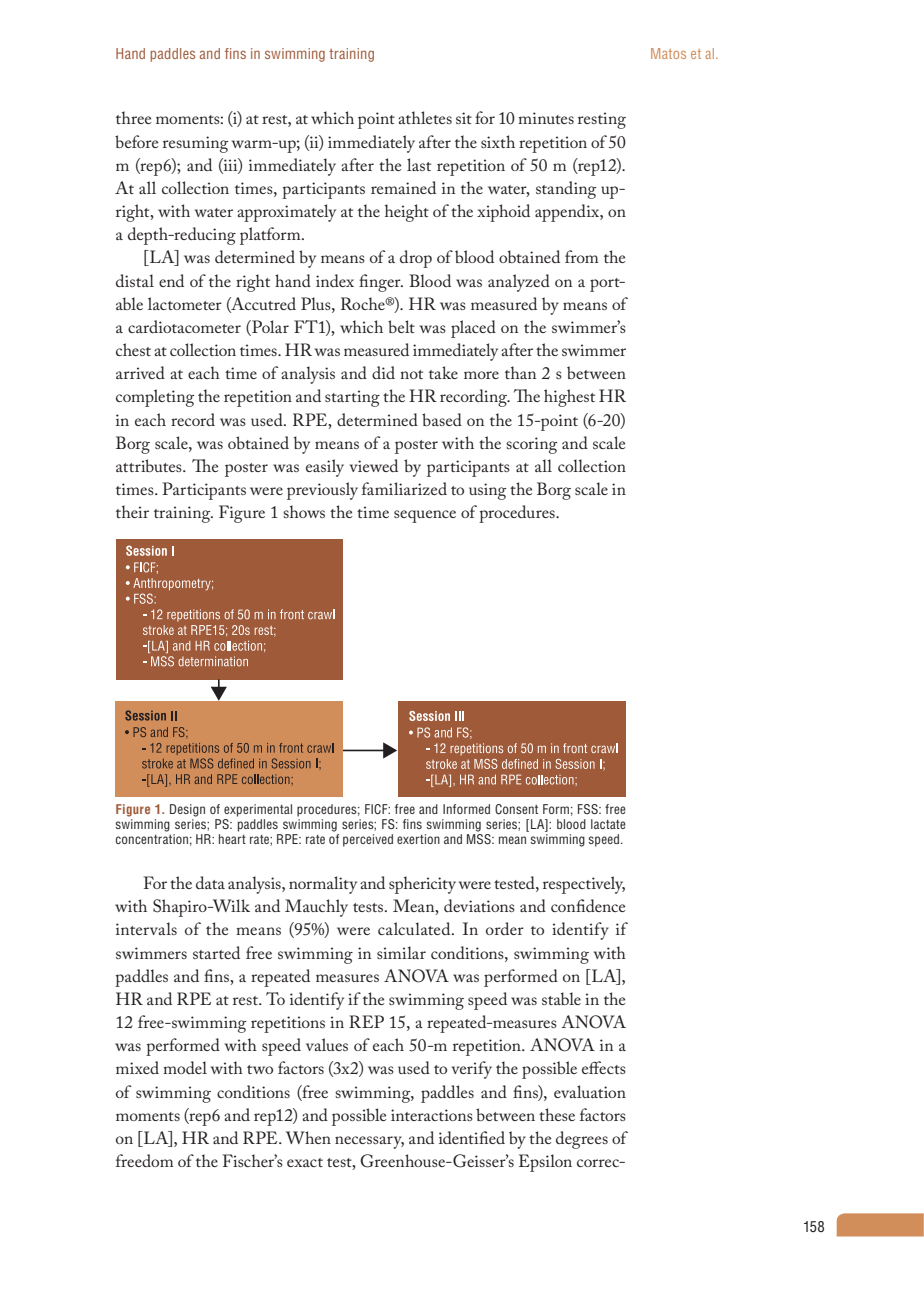  What do you see at coordinates (425, 516) in the image?
I see `sequence` at bounding box center [425, 516].
